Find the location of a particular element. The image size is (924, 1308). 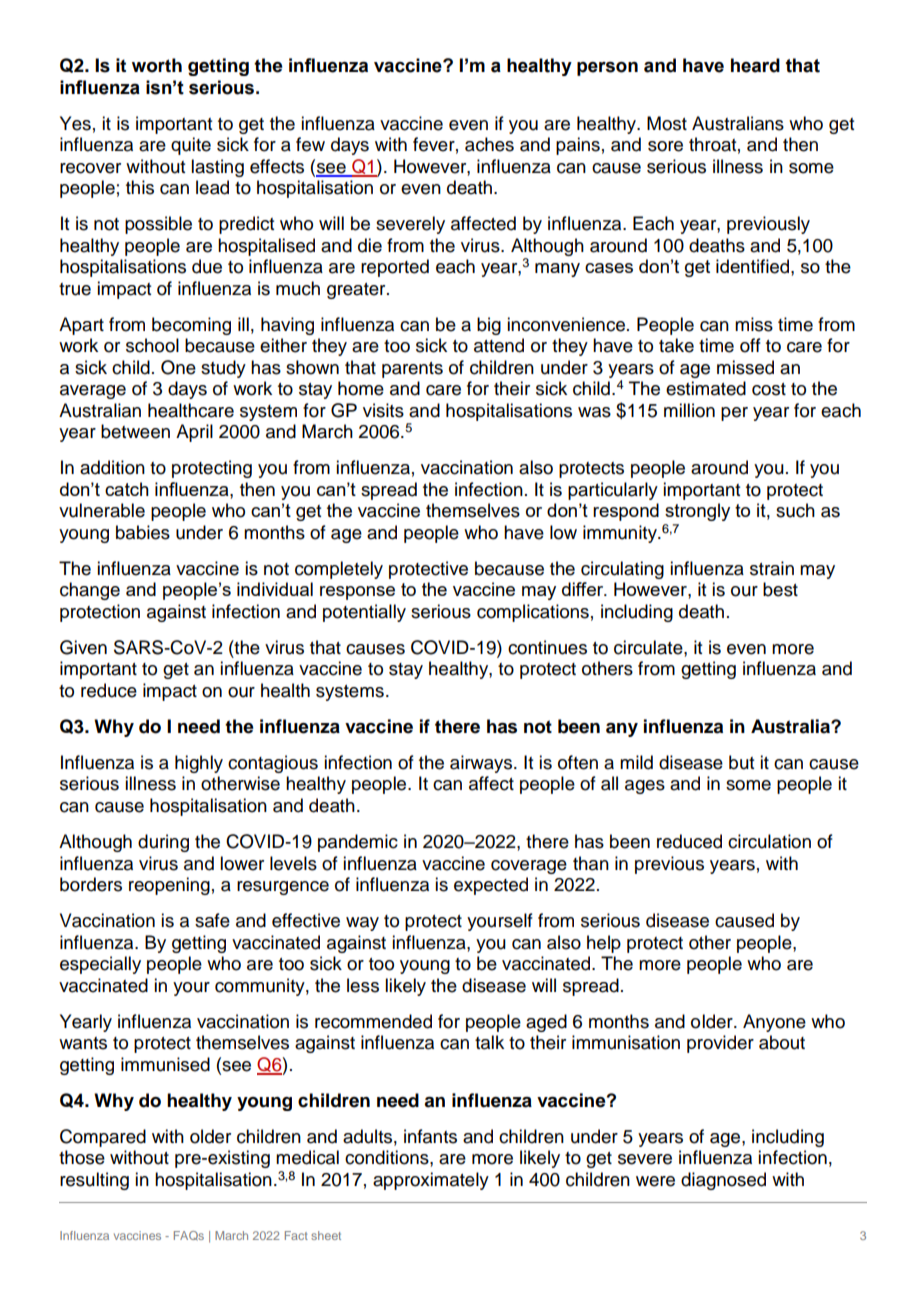

parents is located at coordinates (412, 370).
